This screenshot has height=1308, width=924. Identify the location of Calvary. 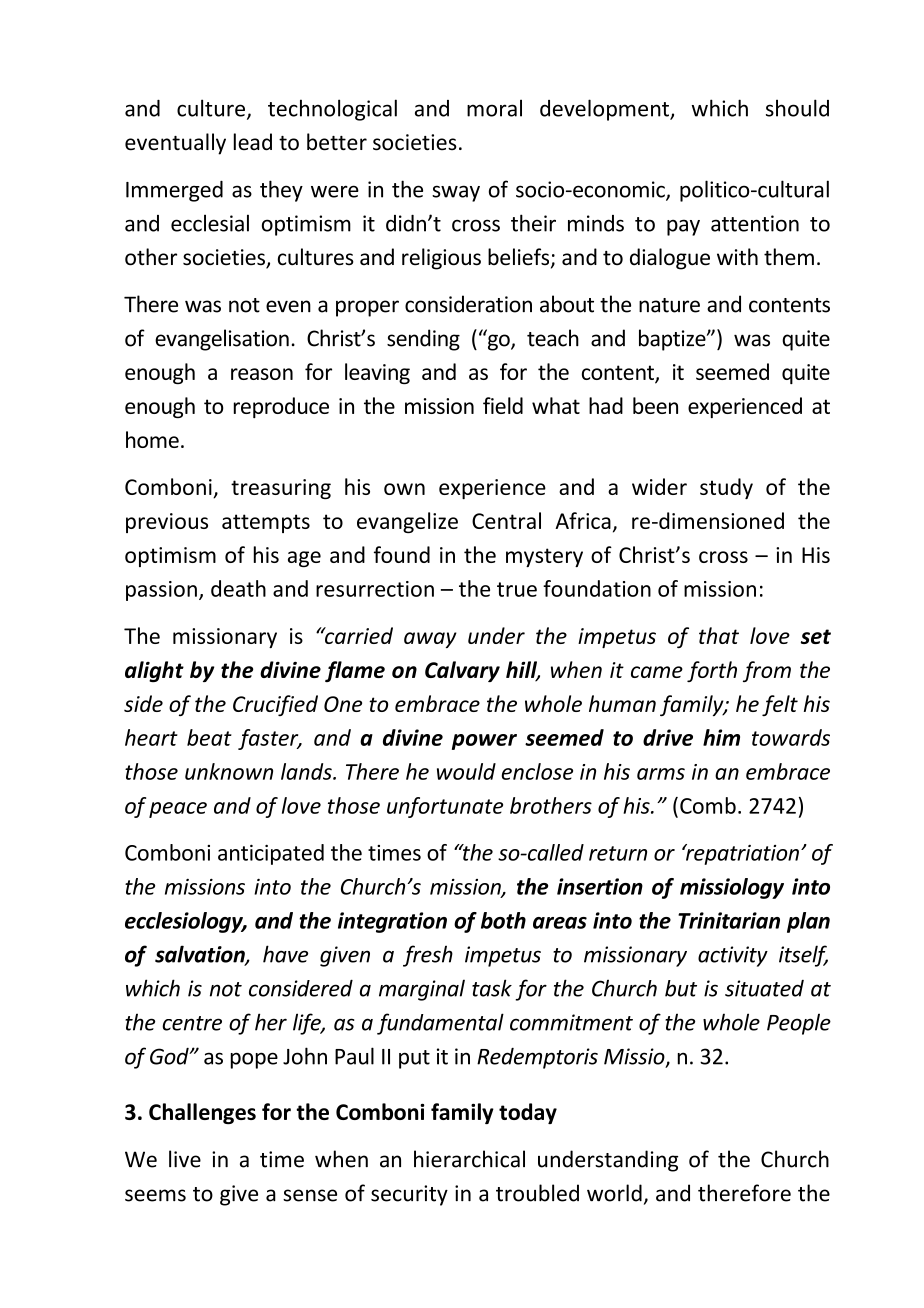
(462, 671).
